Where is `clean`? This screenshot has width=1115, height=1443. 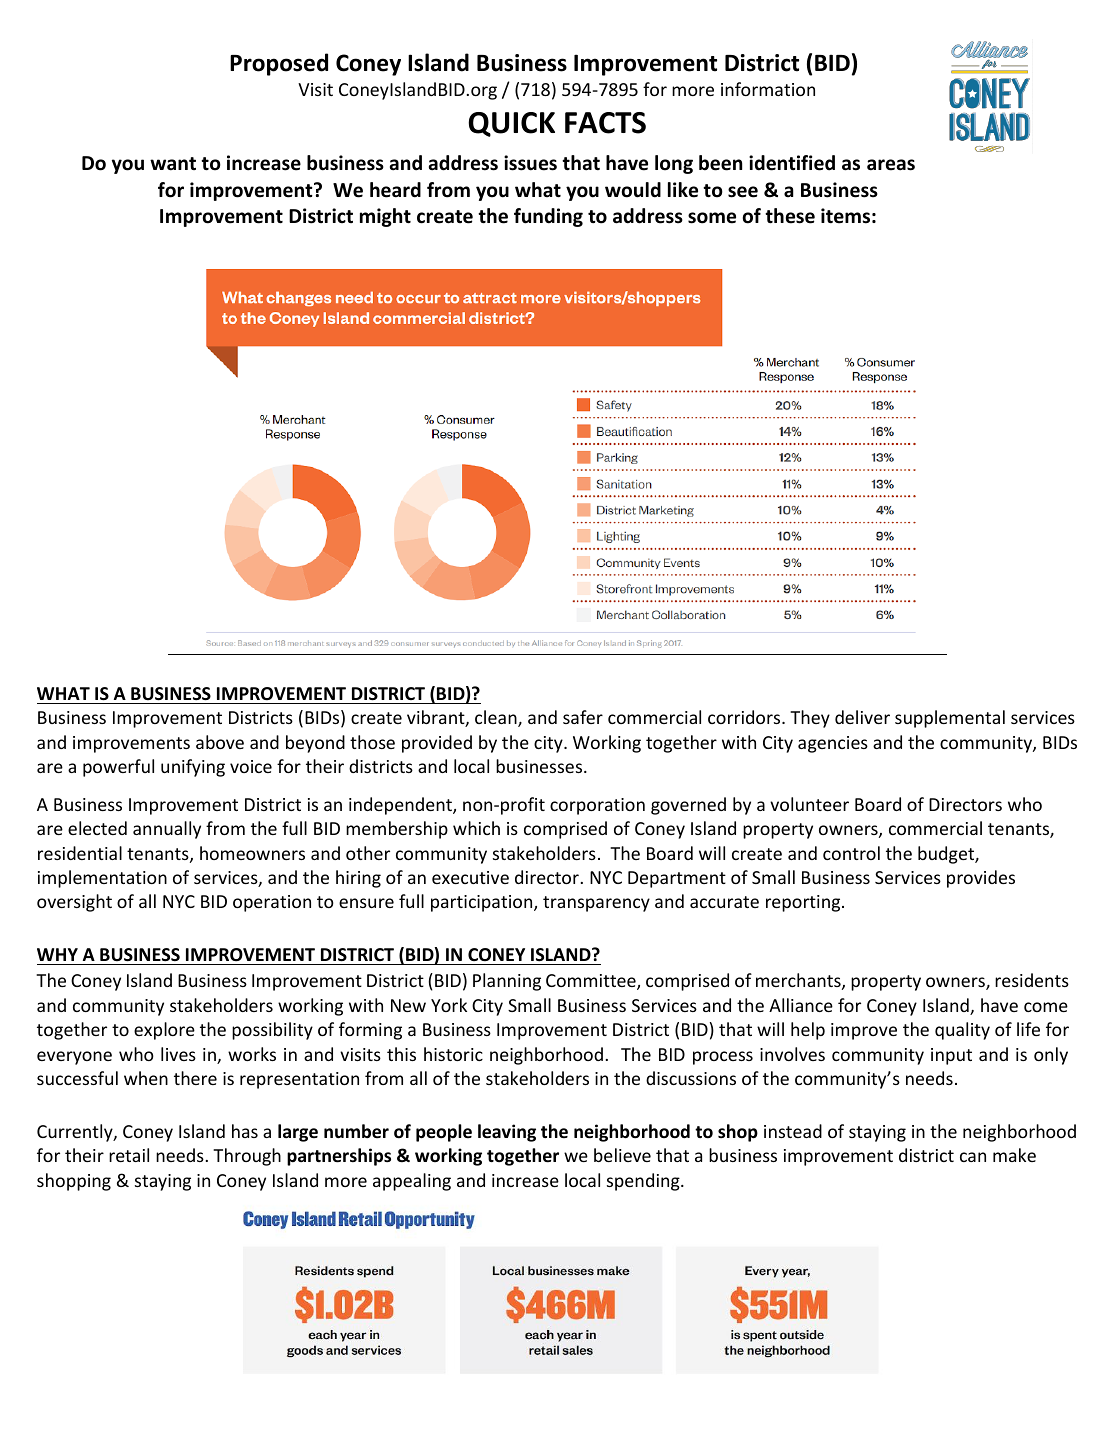 clean is located at coordinates (497, 718).
